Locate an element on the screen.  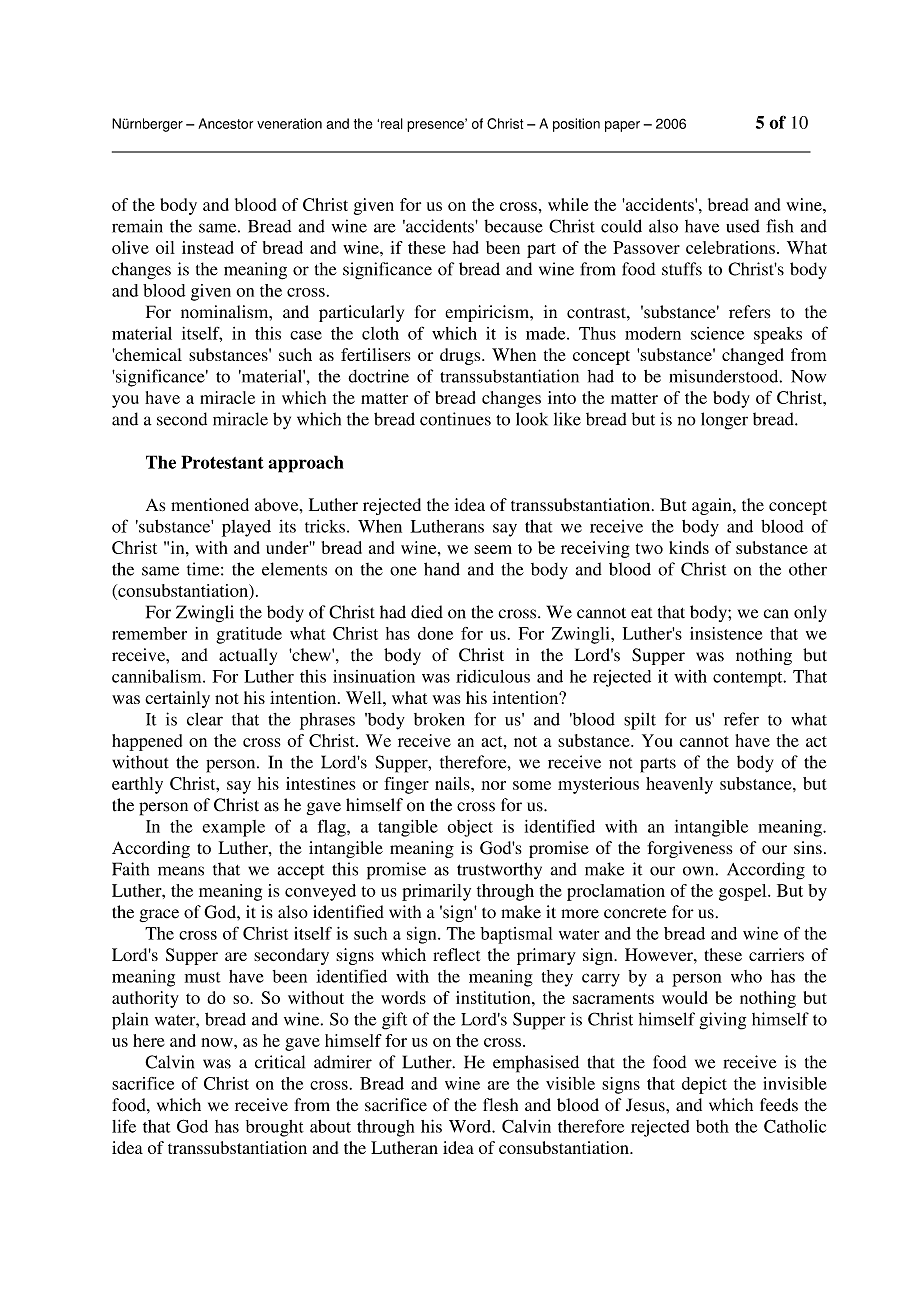
Ancestor is located at coordinates (225, 123).
